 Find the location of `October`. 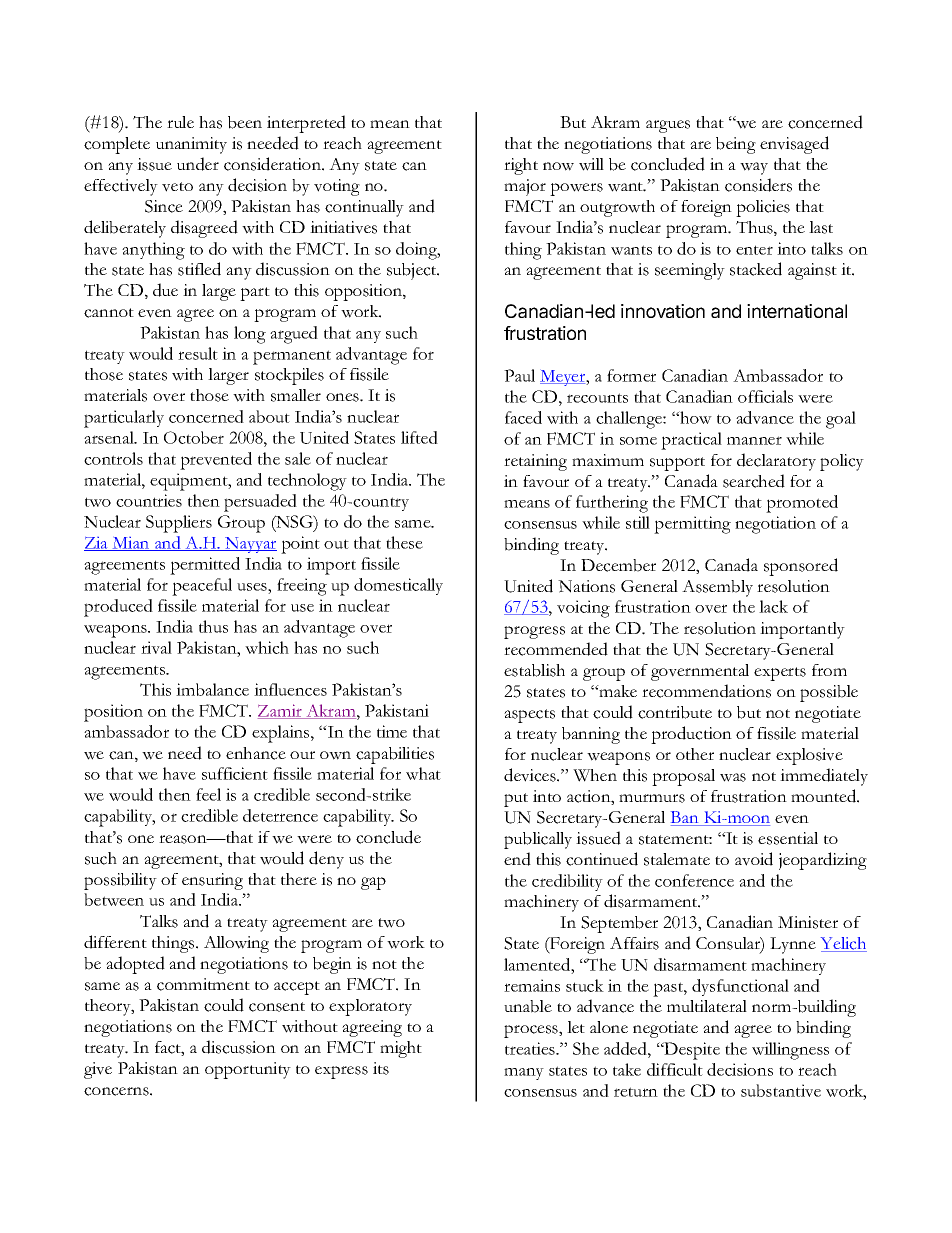

October is located at coordinates (194, 437).
